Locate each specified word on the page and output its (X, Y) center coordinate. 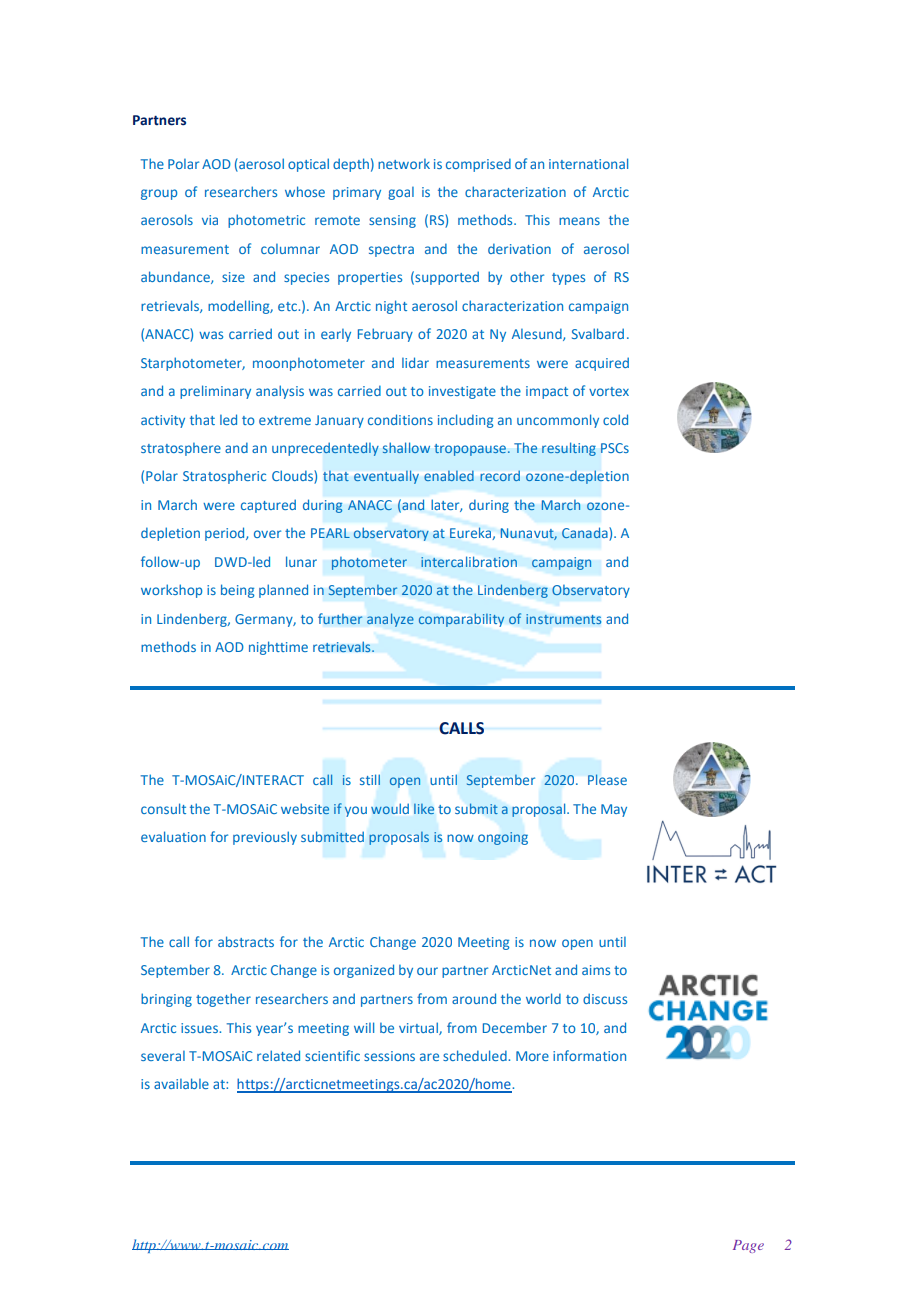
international (588, 163)
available (181, 1083)
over (267, 534)
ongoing (503, 838)
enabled (449, 476)
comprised (478, 165)
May (614, 810)
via (210, 220)
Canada (586, 534)
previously (265, 838)
